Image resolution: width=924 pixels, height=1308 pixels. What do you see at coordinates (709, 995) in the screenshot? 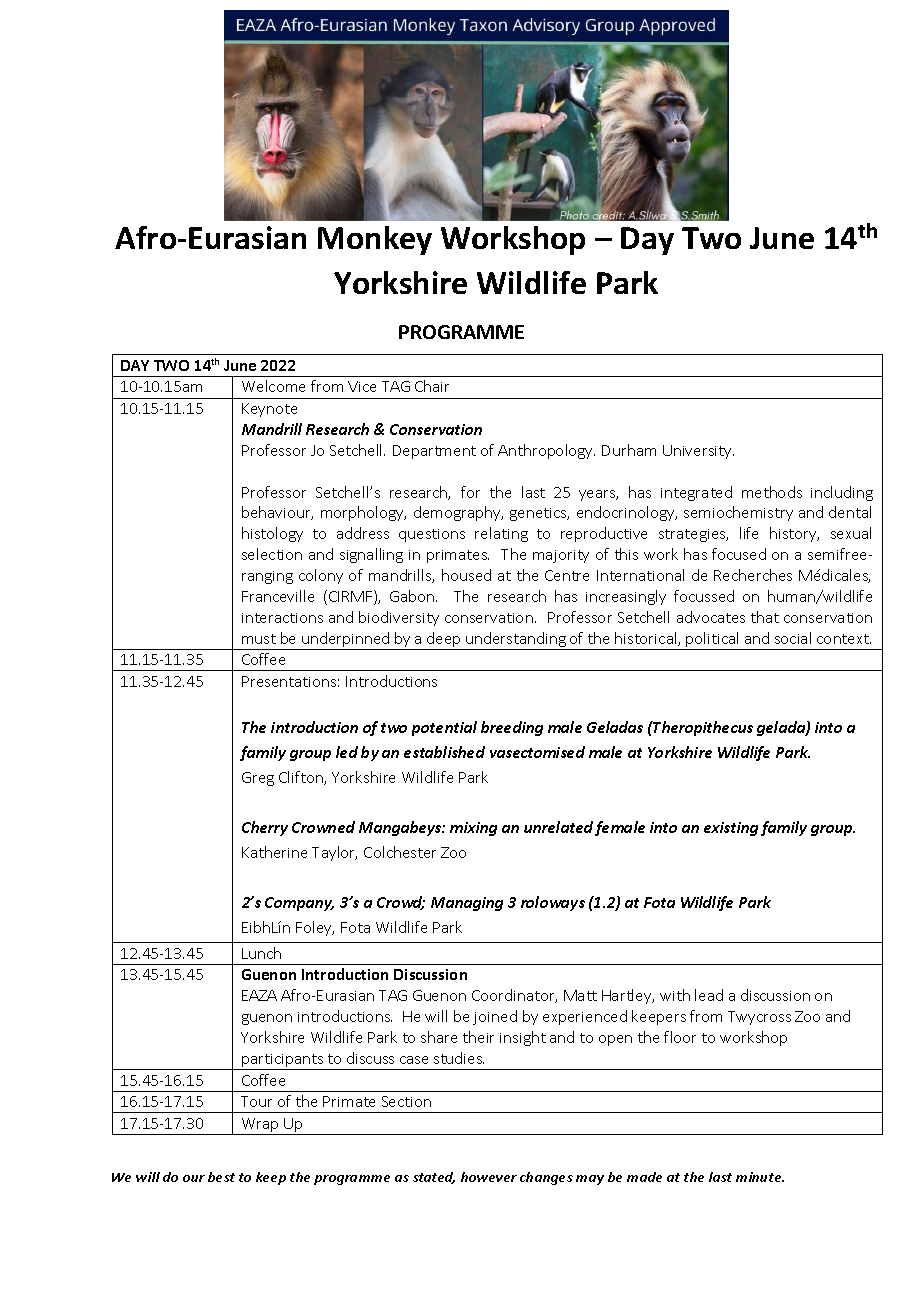
I see `lead` at bounding box center [709, 995].
